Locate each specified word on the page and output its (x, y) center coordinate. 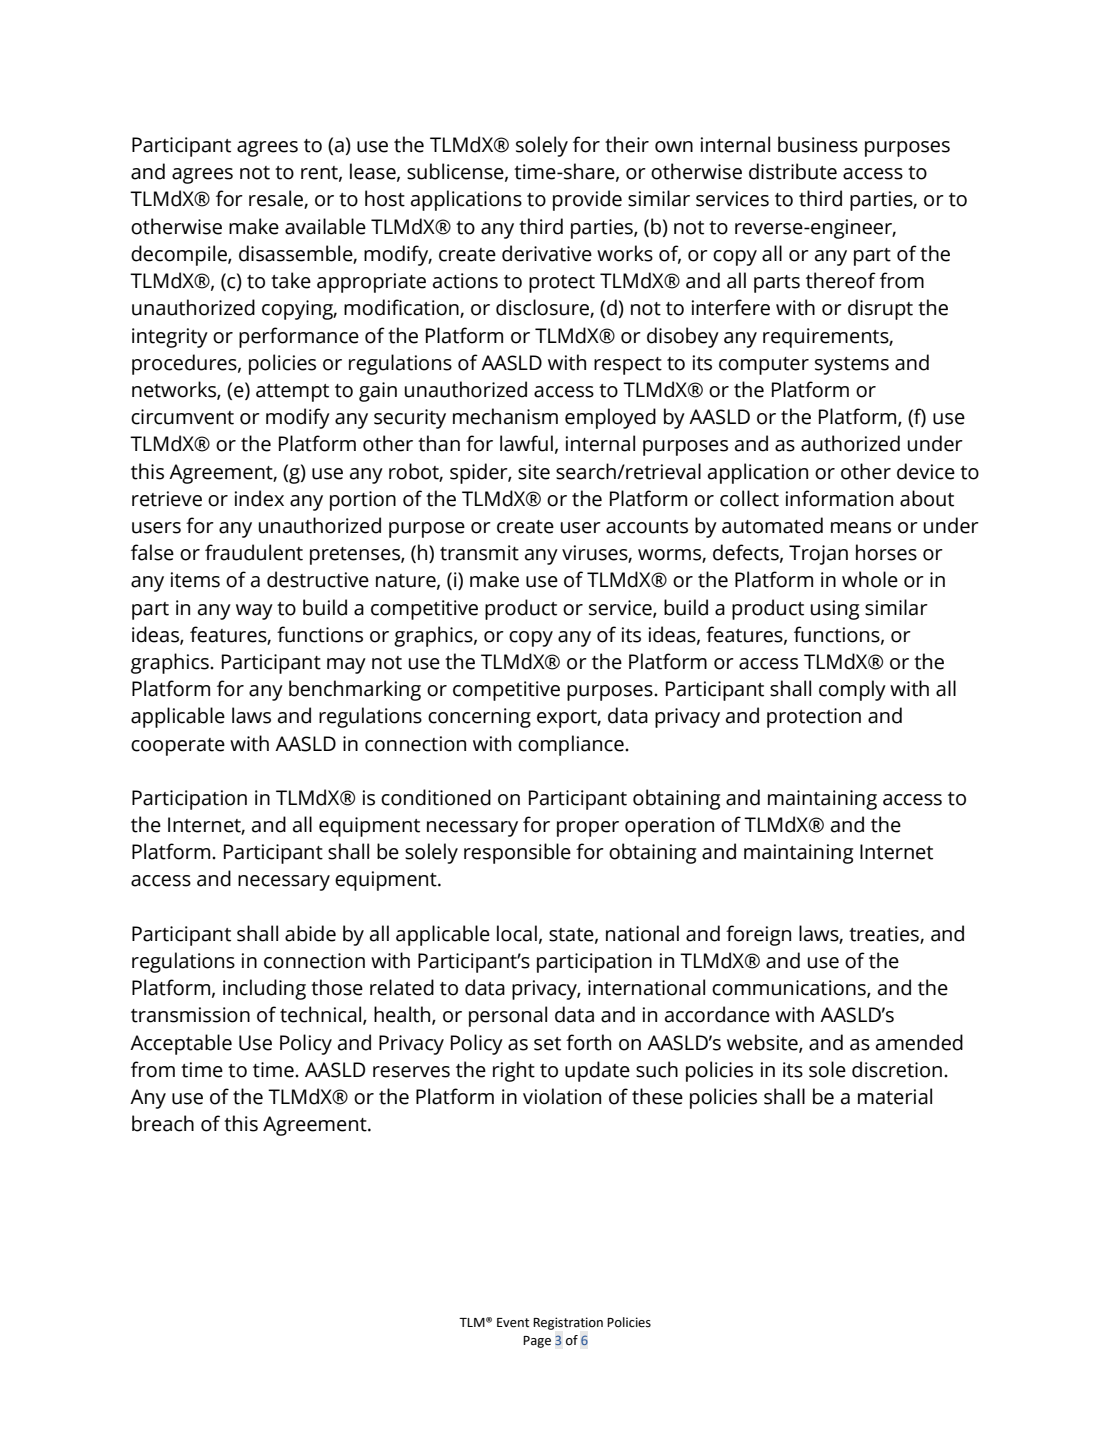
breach (163, 1123)
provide (587, 200)
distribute (793, 171)
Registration (568, 1323)
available (325, 226)
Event (513, 1323)
